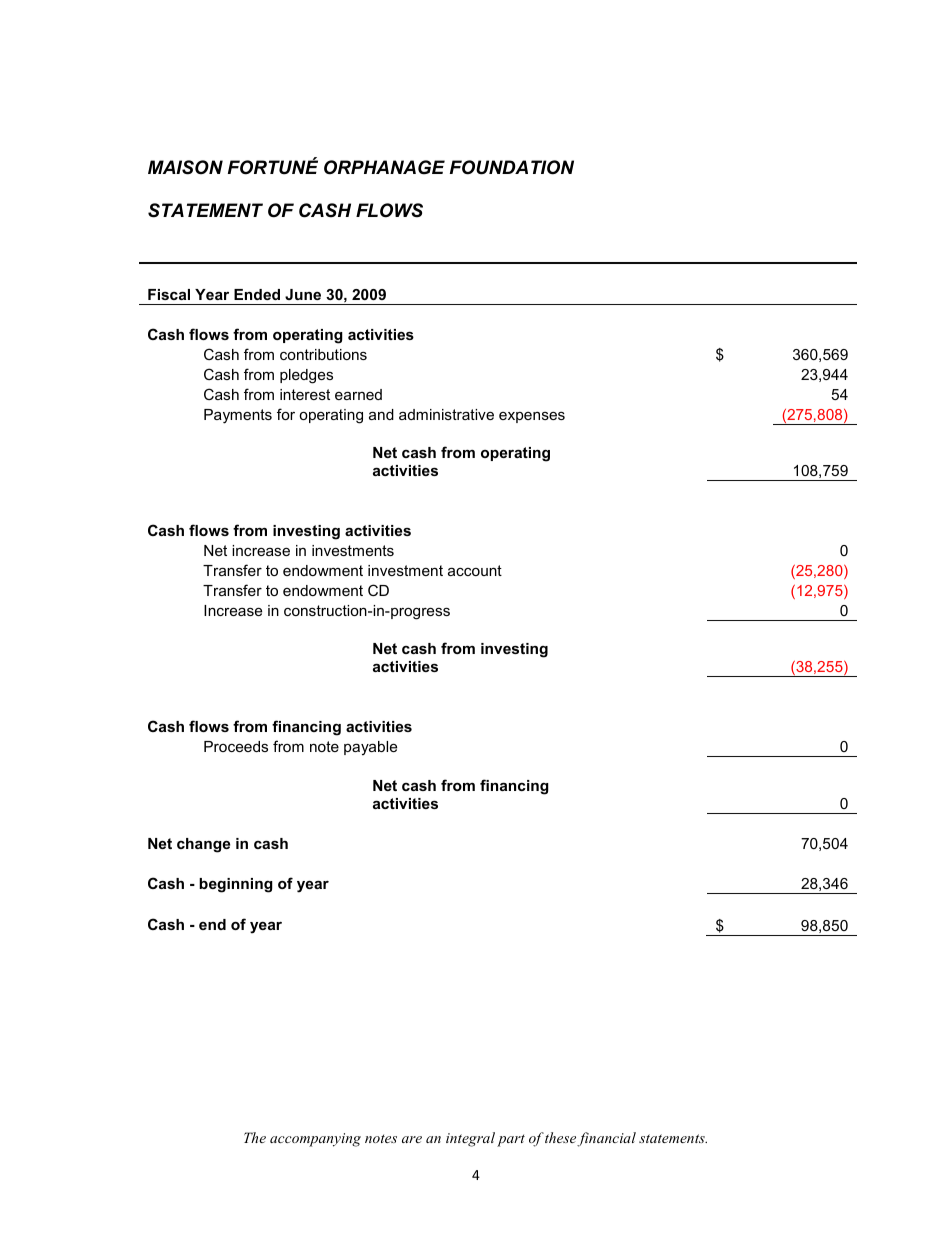 The width and height of the screenshot is (952, 1233). Describe the element at coordinates (203, 845) in the screenshot. I see `change` at that location.
